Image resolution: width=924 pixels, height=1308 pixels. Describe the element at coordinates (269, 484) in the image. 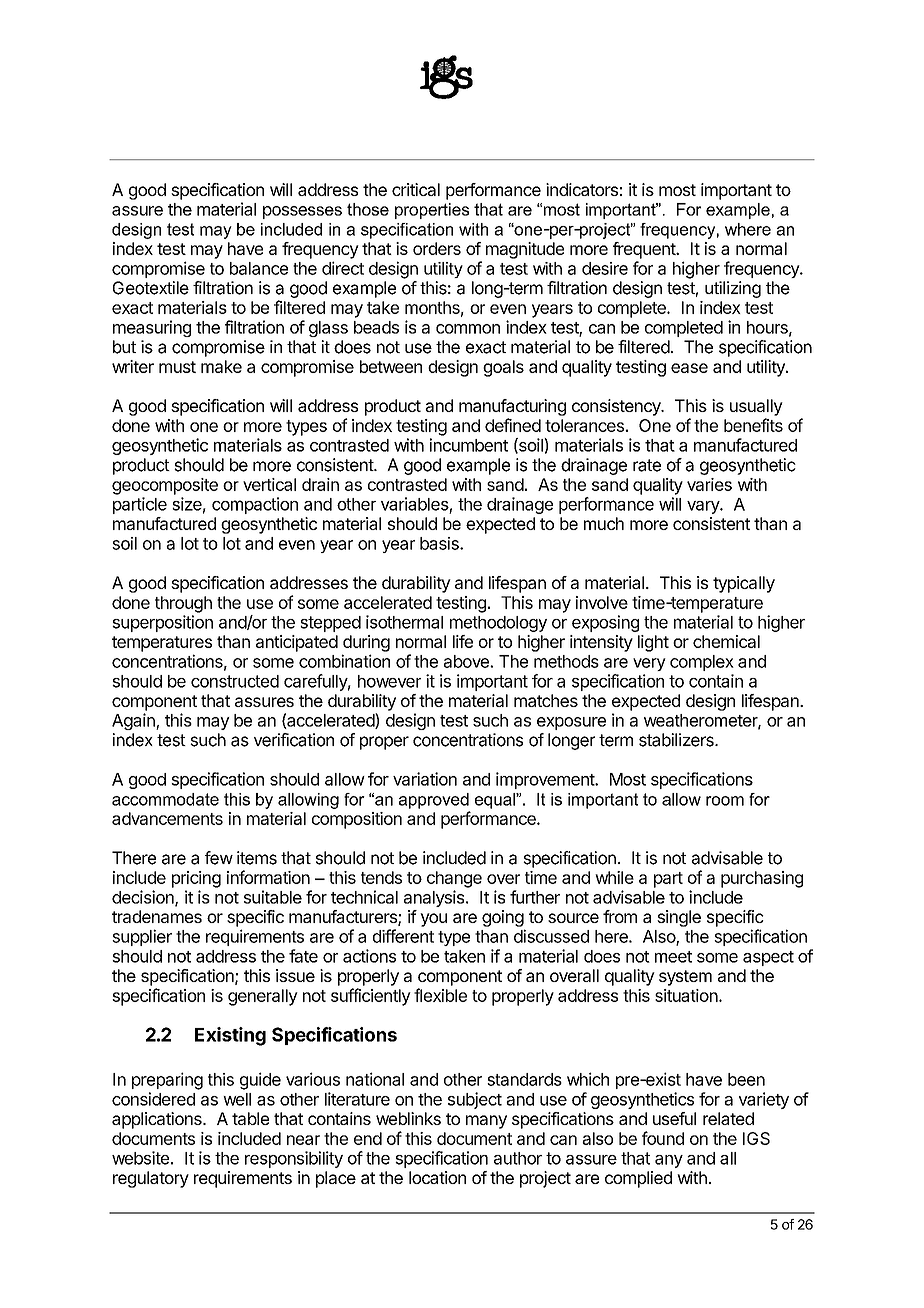

I see `vertical` at that location.
